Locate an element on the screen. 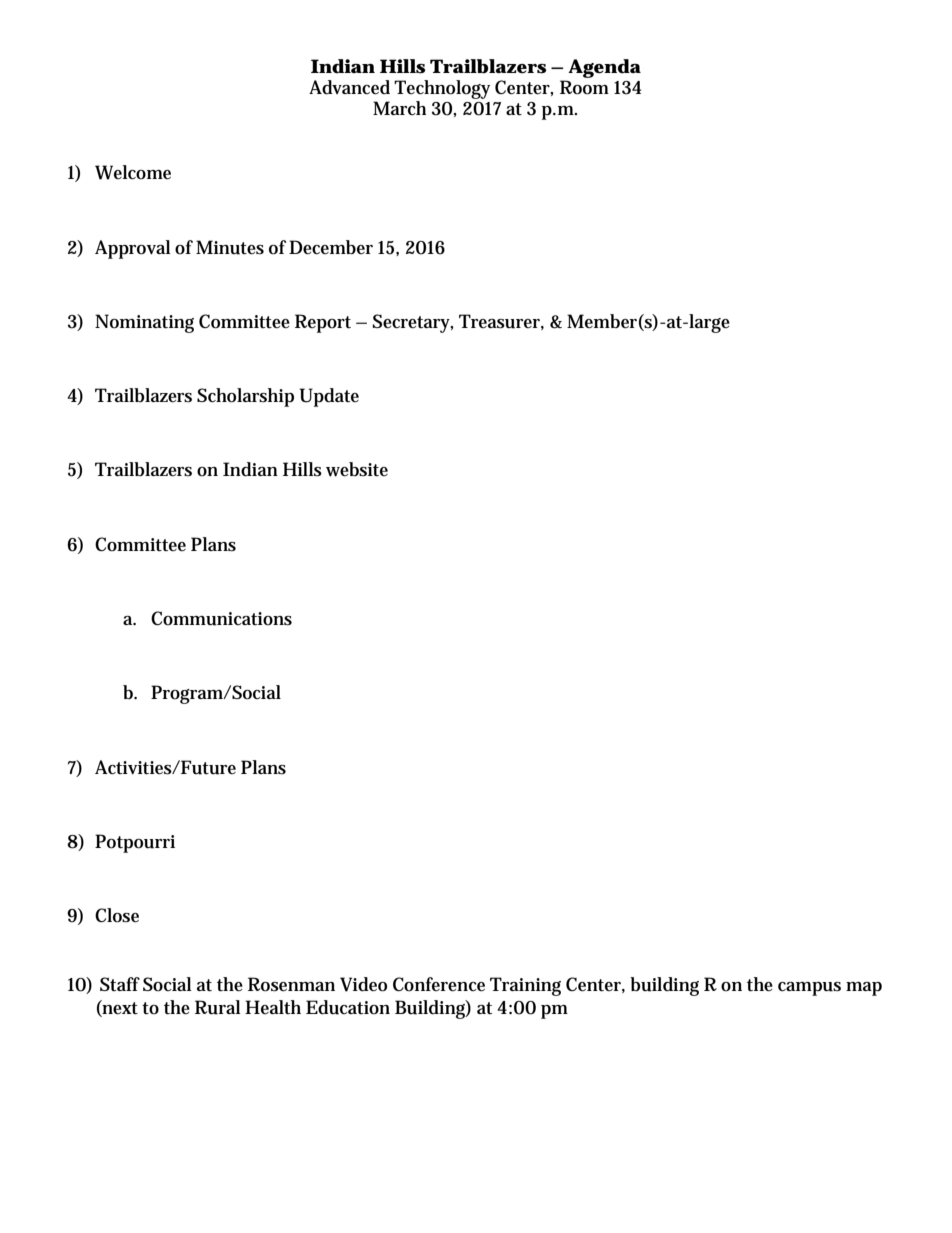  Secretary is located at coordinates (413, 323).
